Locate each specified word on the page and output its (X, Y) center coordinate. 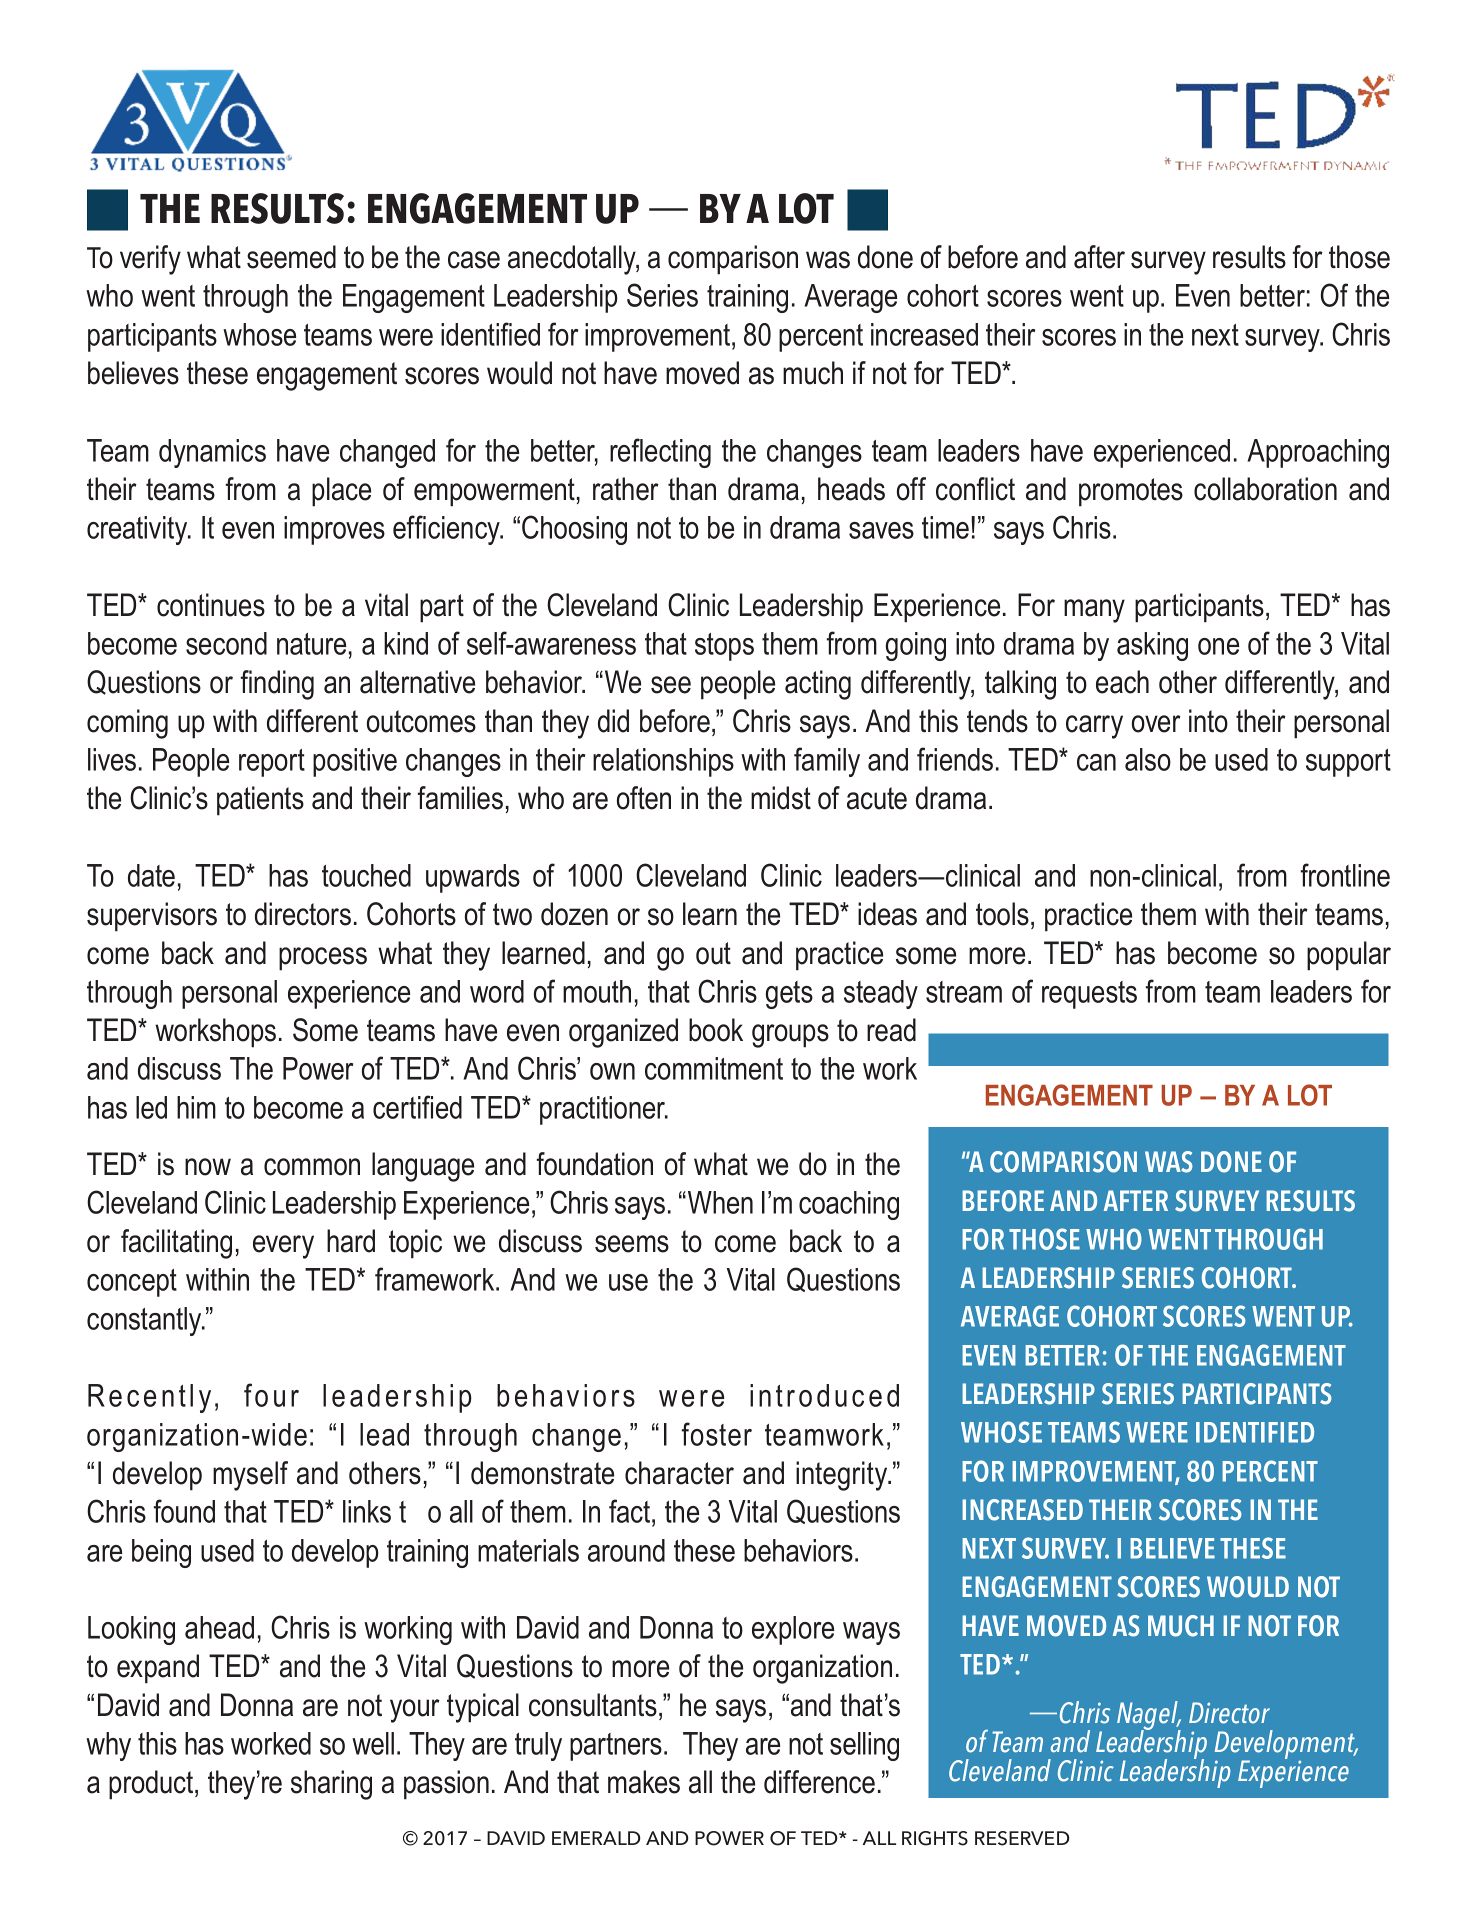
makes (644, 1782)
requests (1089, 995)
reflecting (660, 453)
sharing (331, 1785)
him (196, 1107)
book (716, 1030)
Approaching (1318, 453)
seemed (291, 257)
